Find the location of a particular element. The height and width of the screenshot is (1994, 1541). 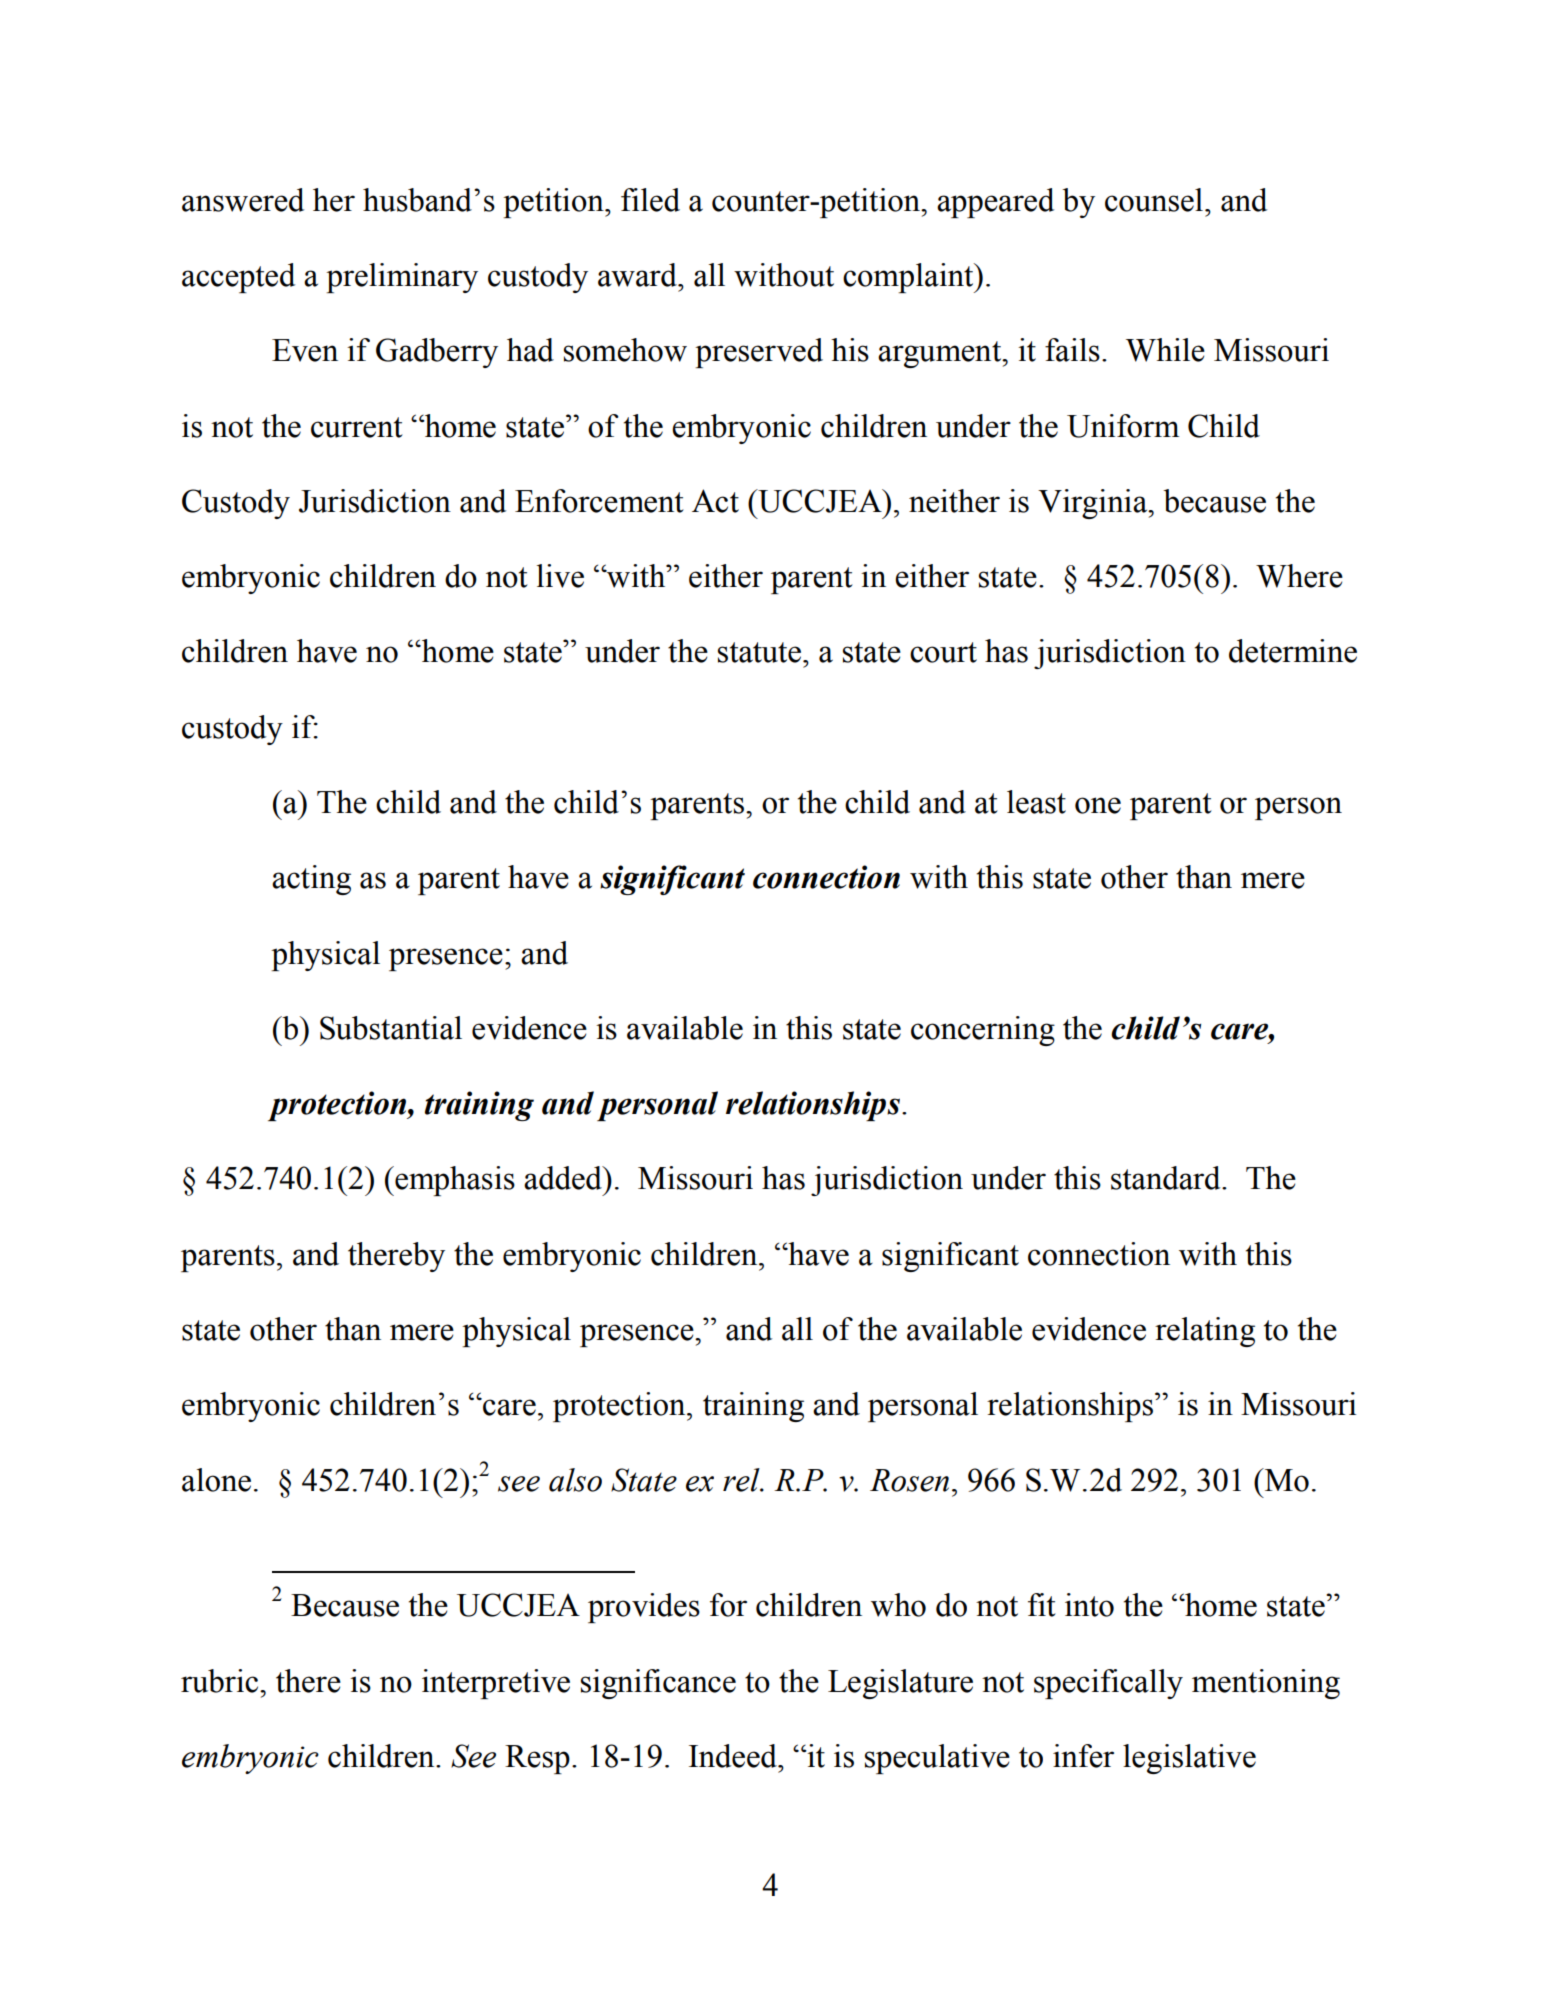

concerning is located at coordinates (983, 1031).
